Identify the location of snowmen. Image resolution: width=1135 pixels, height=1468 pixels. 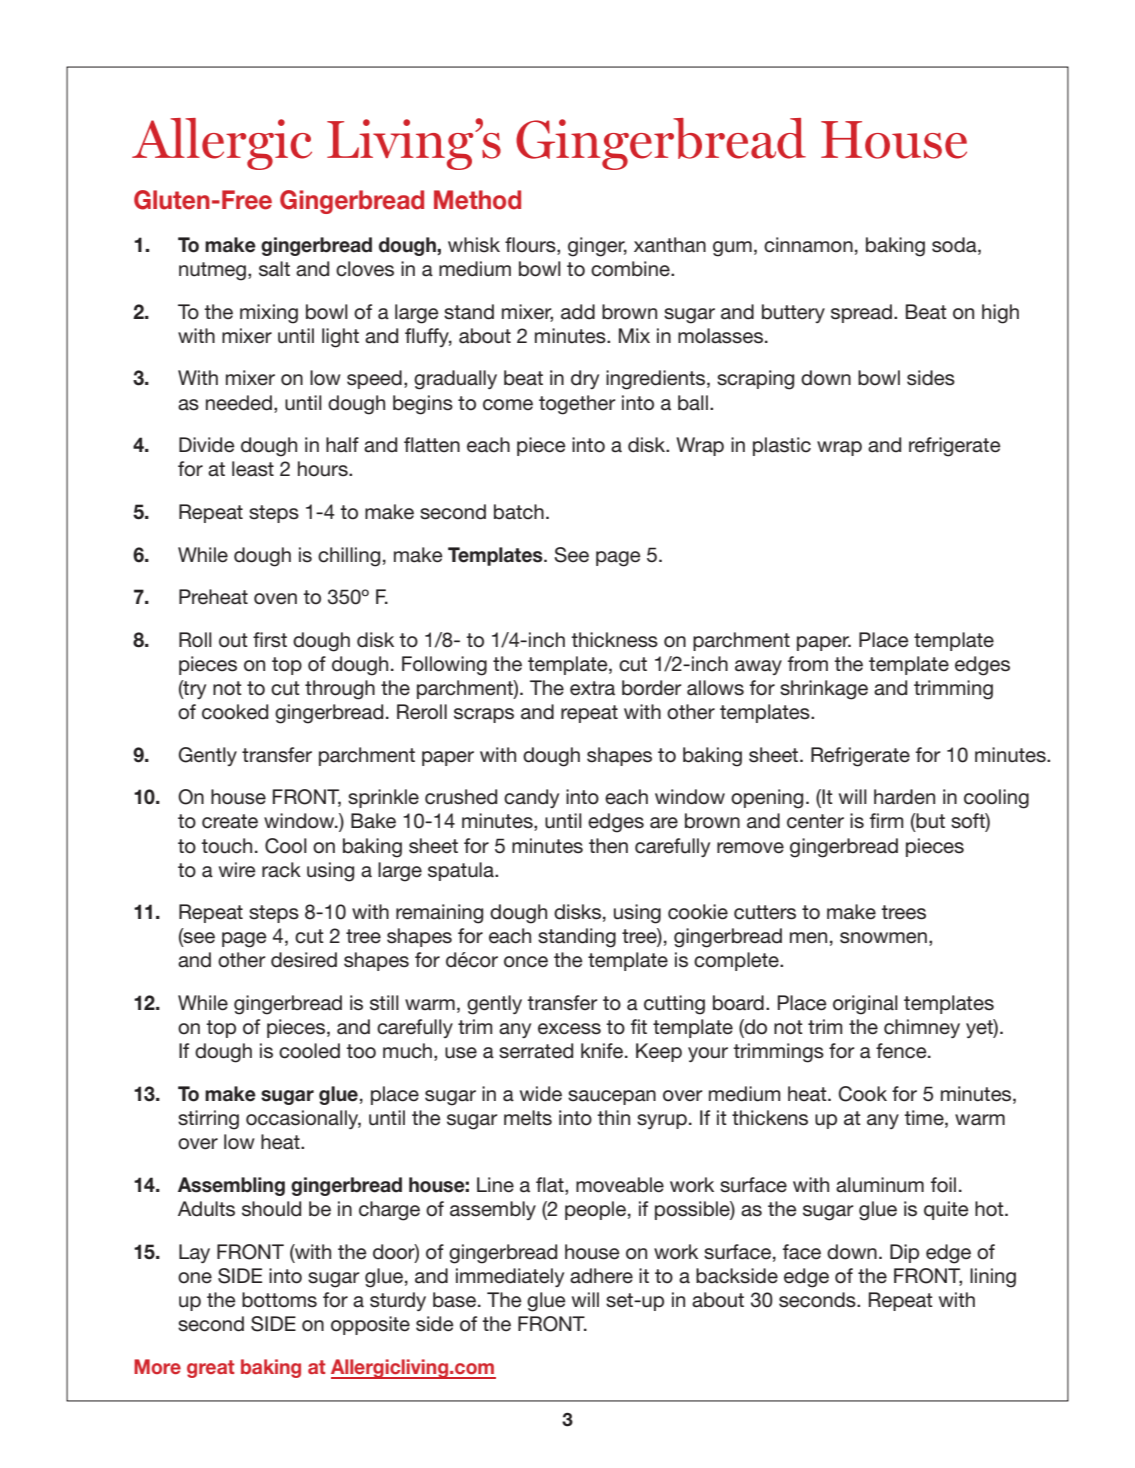
(883, 938).
